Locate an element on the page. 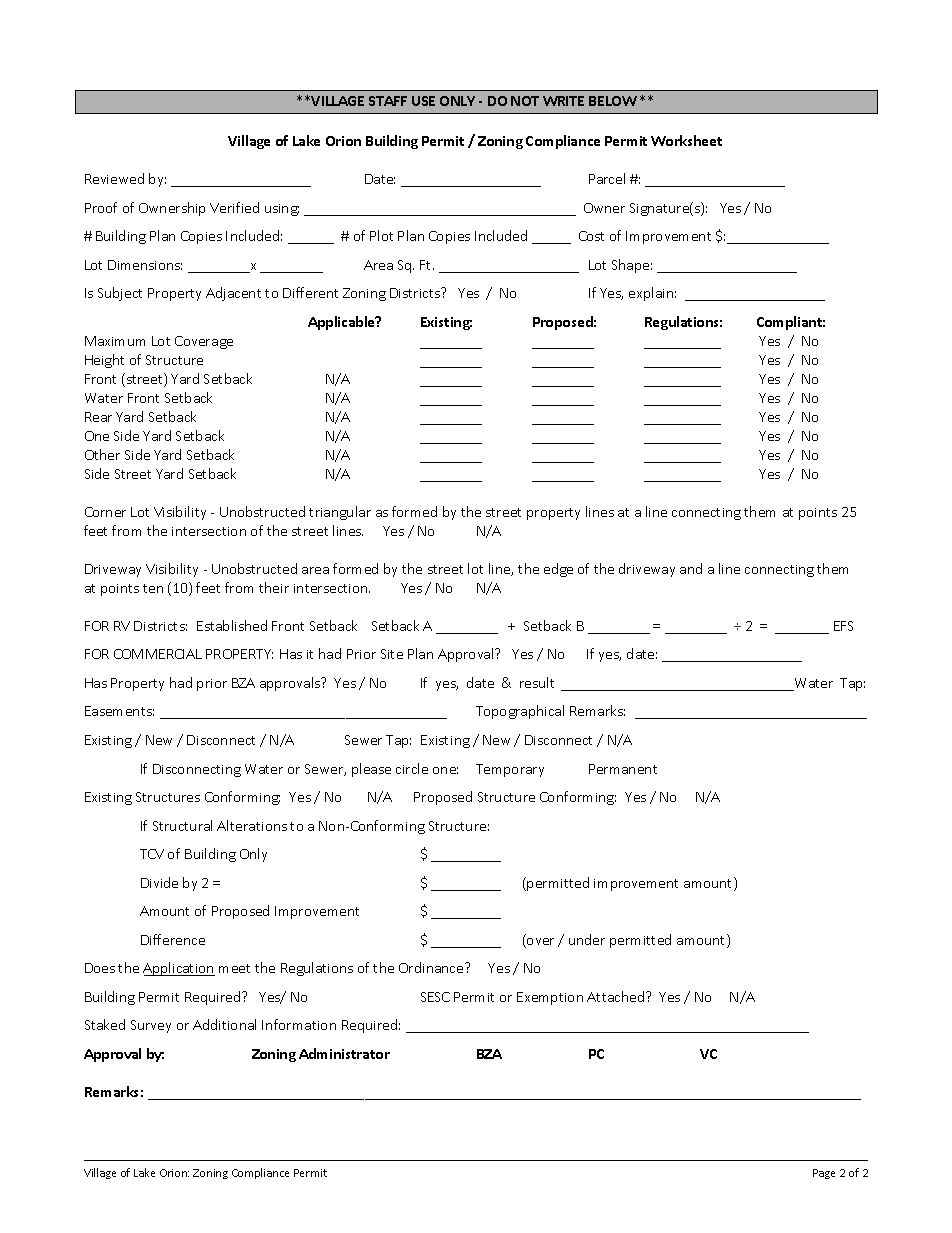 Image resolution: width=952 pixels, height=1233 pixels. EFS is located at coordinates (843, 626).
